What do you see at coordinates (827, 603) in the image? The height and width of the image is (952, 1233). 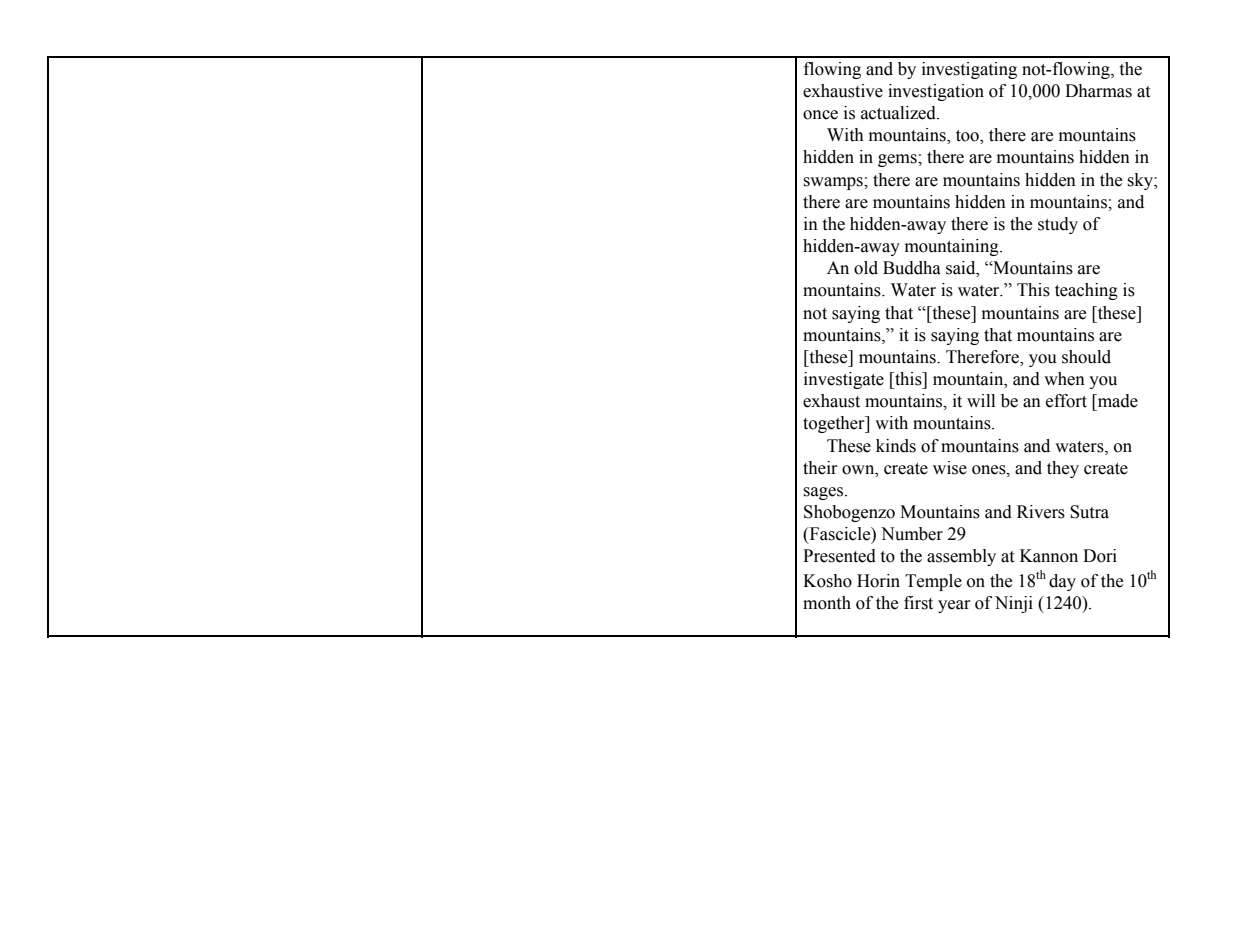 I see `month` at bounding box center [827, 603].
